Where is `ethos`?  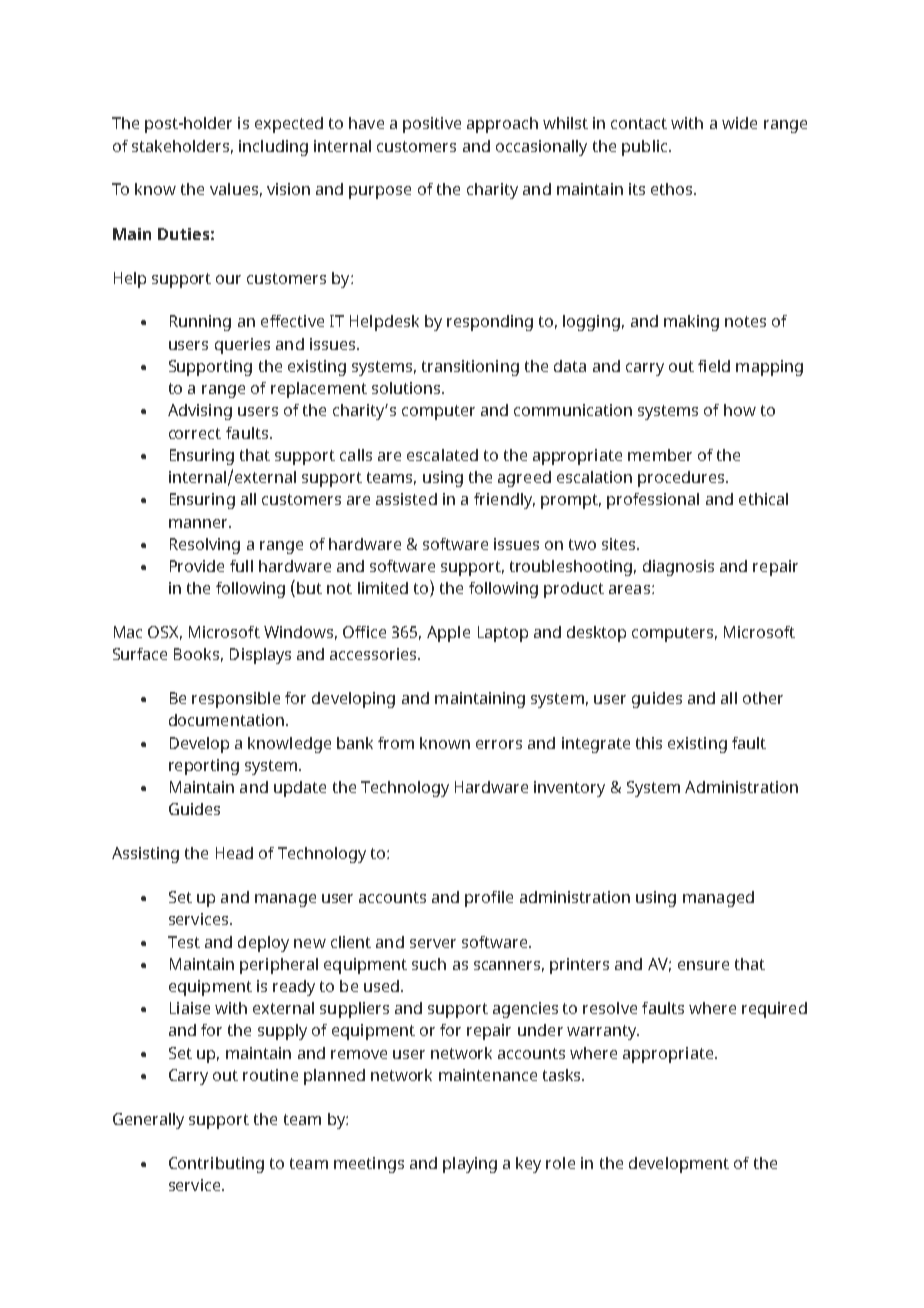 ethos is located at coordinates (673, 189).
